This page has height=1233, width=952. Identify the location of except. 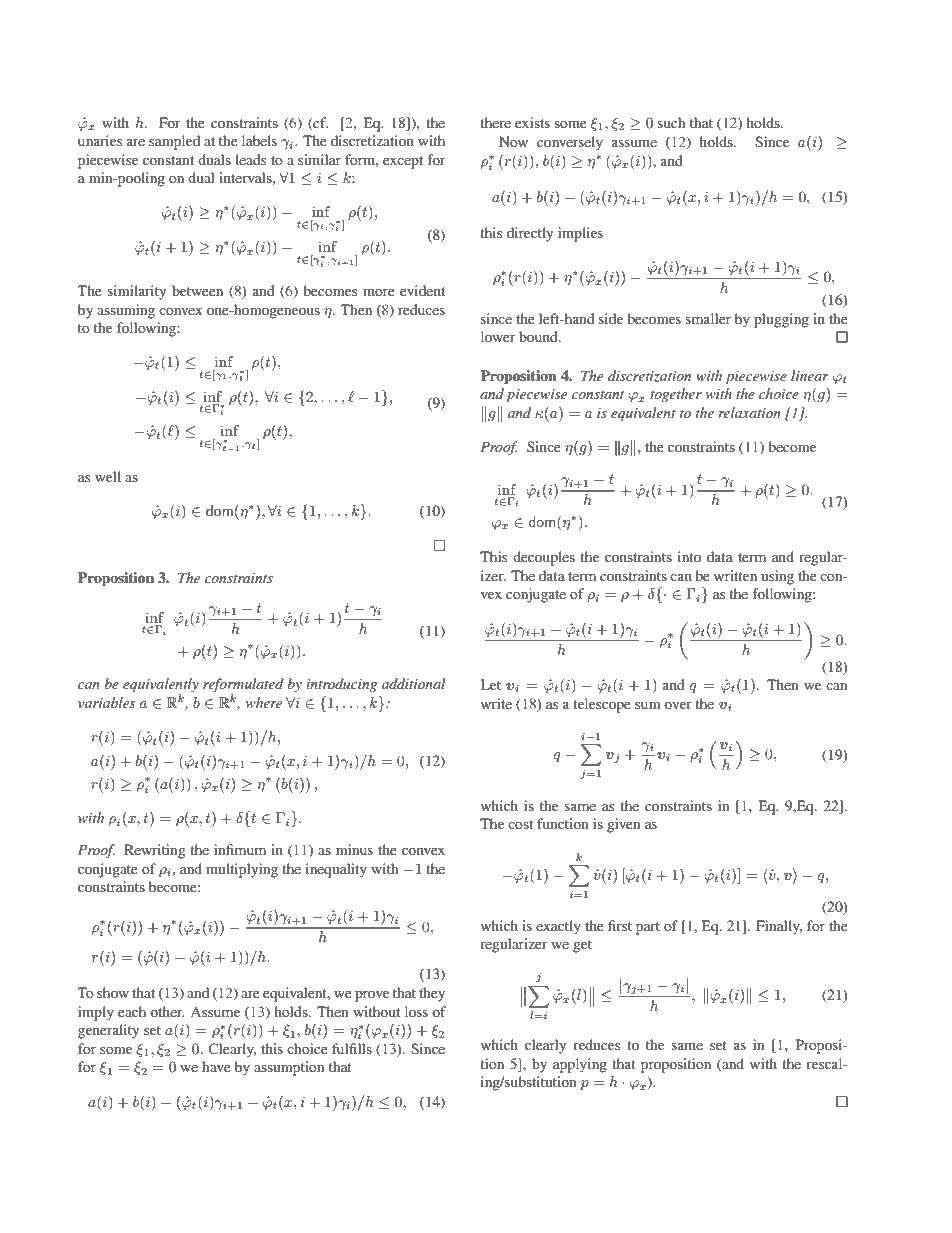
(403, 162).
